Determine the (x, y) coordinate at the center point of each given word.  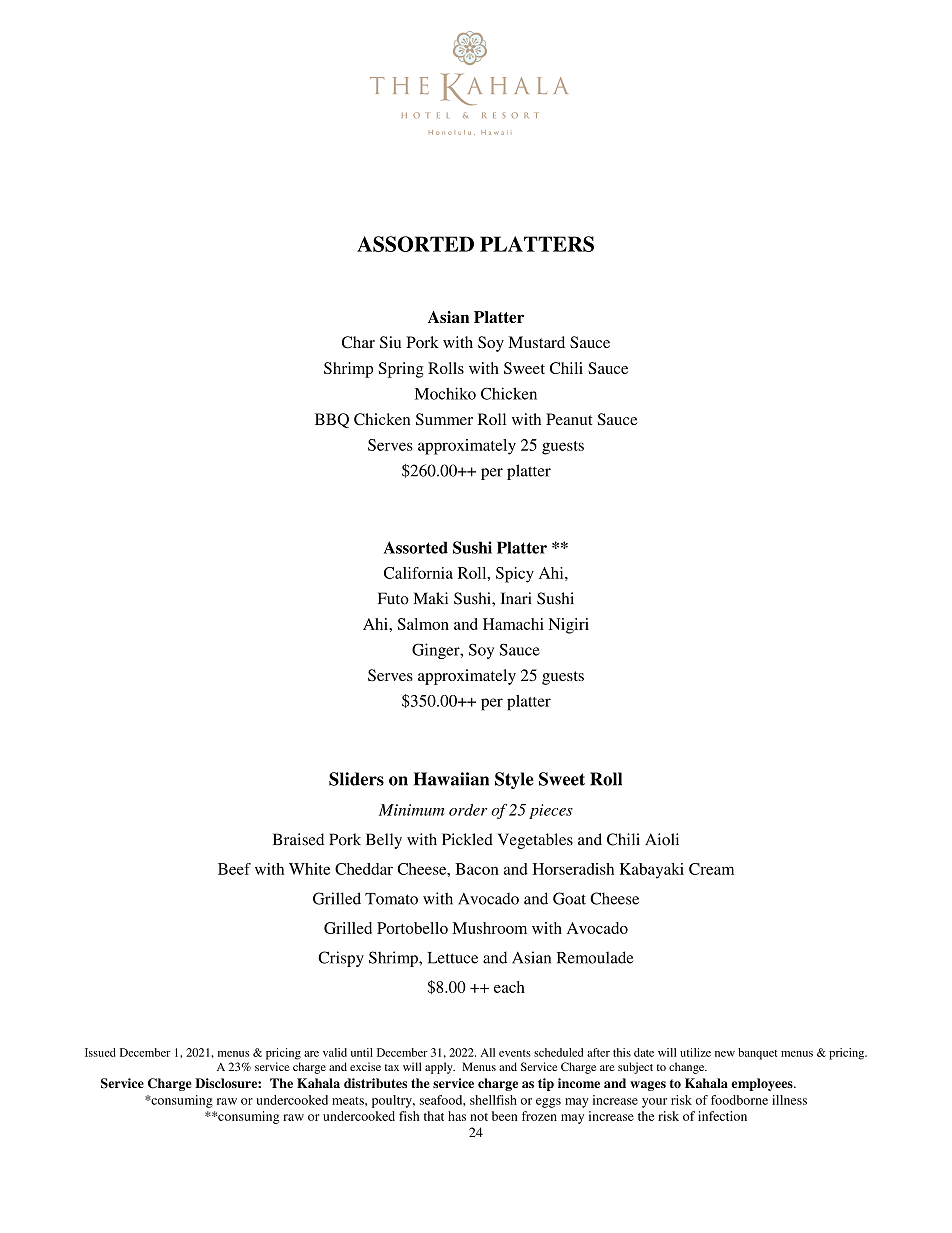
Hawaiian (451, 779)
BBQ (332, 420)
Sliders (356, 779)
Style (514, 780)
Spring (401, 370)
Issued (100, 1052)
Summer (444, 419)
